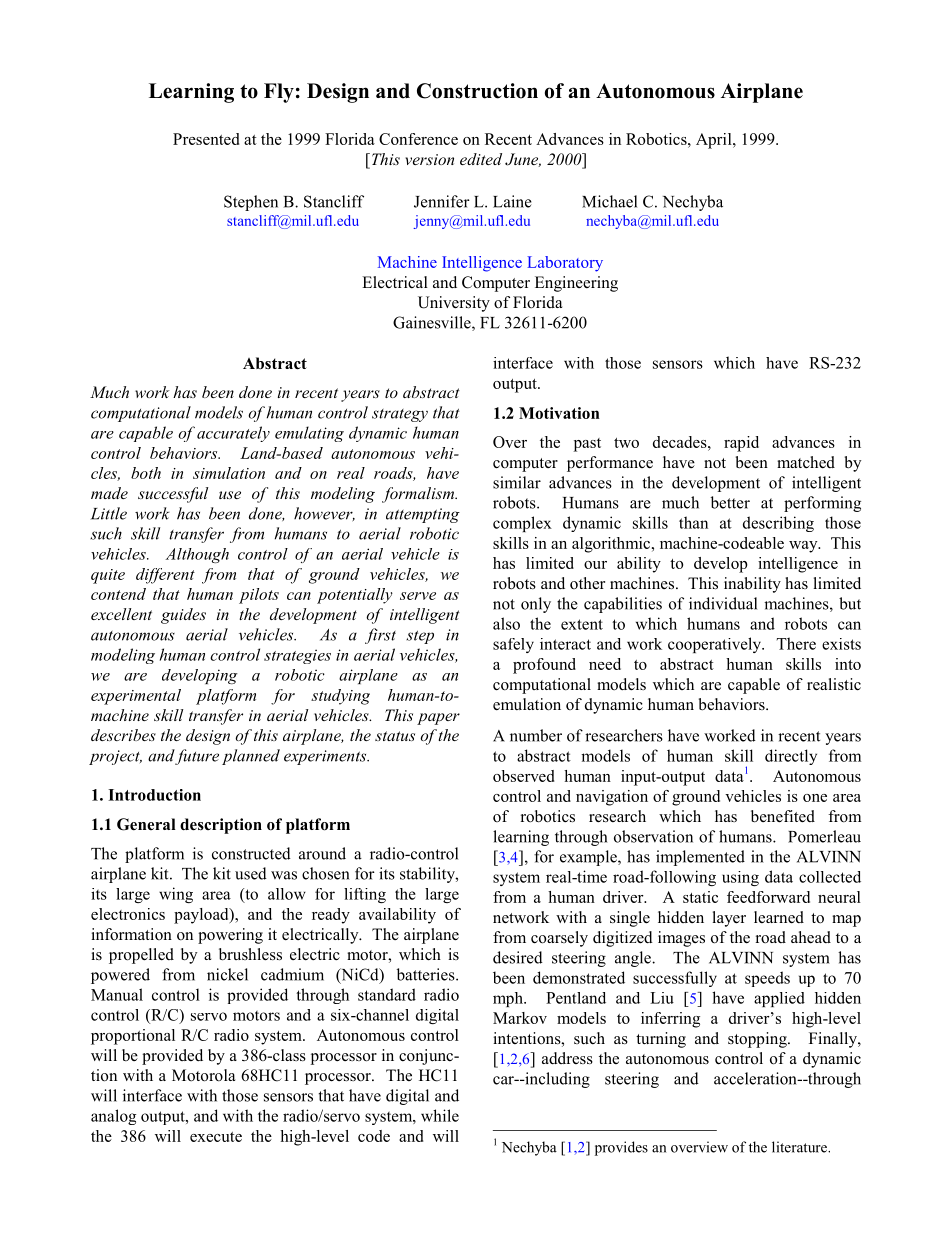  Describe the element at coordinates (783, 816) in the screenshot. I see `benefited` at that location.
